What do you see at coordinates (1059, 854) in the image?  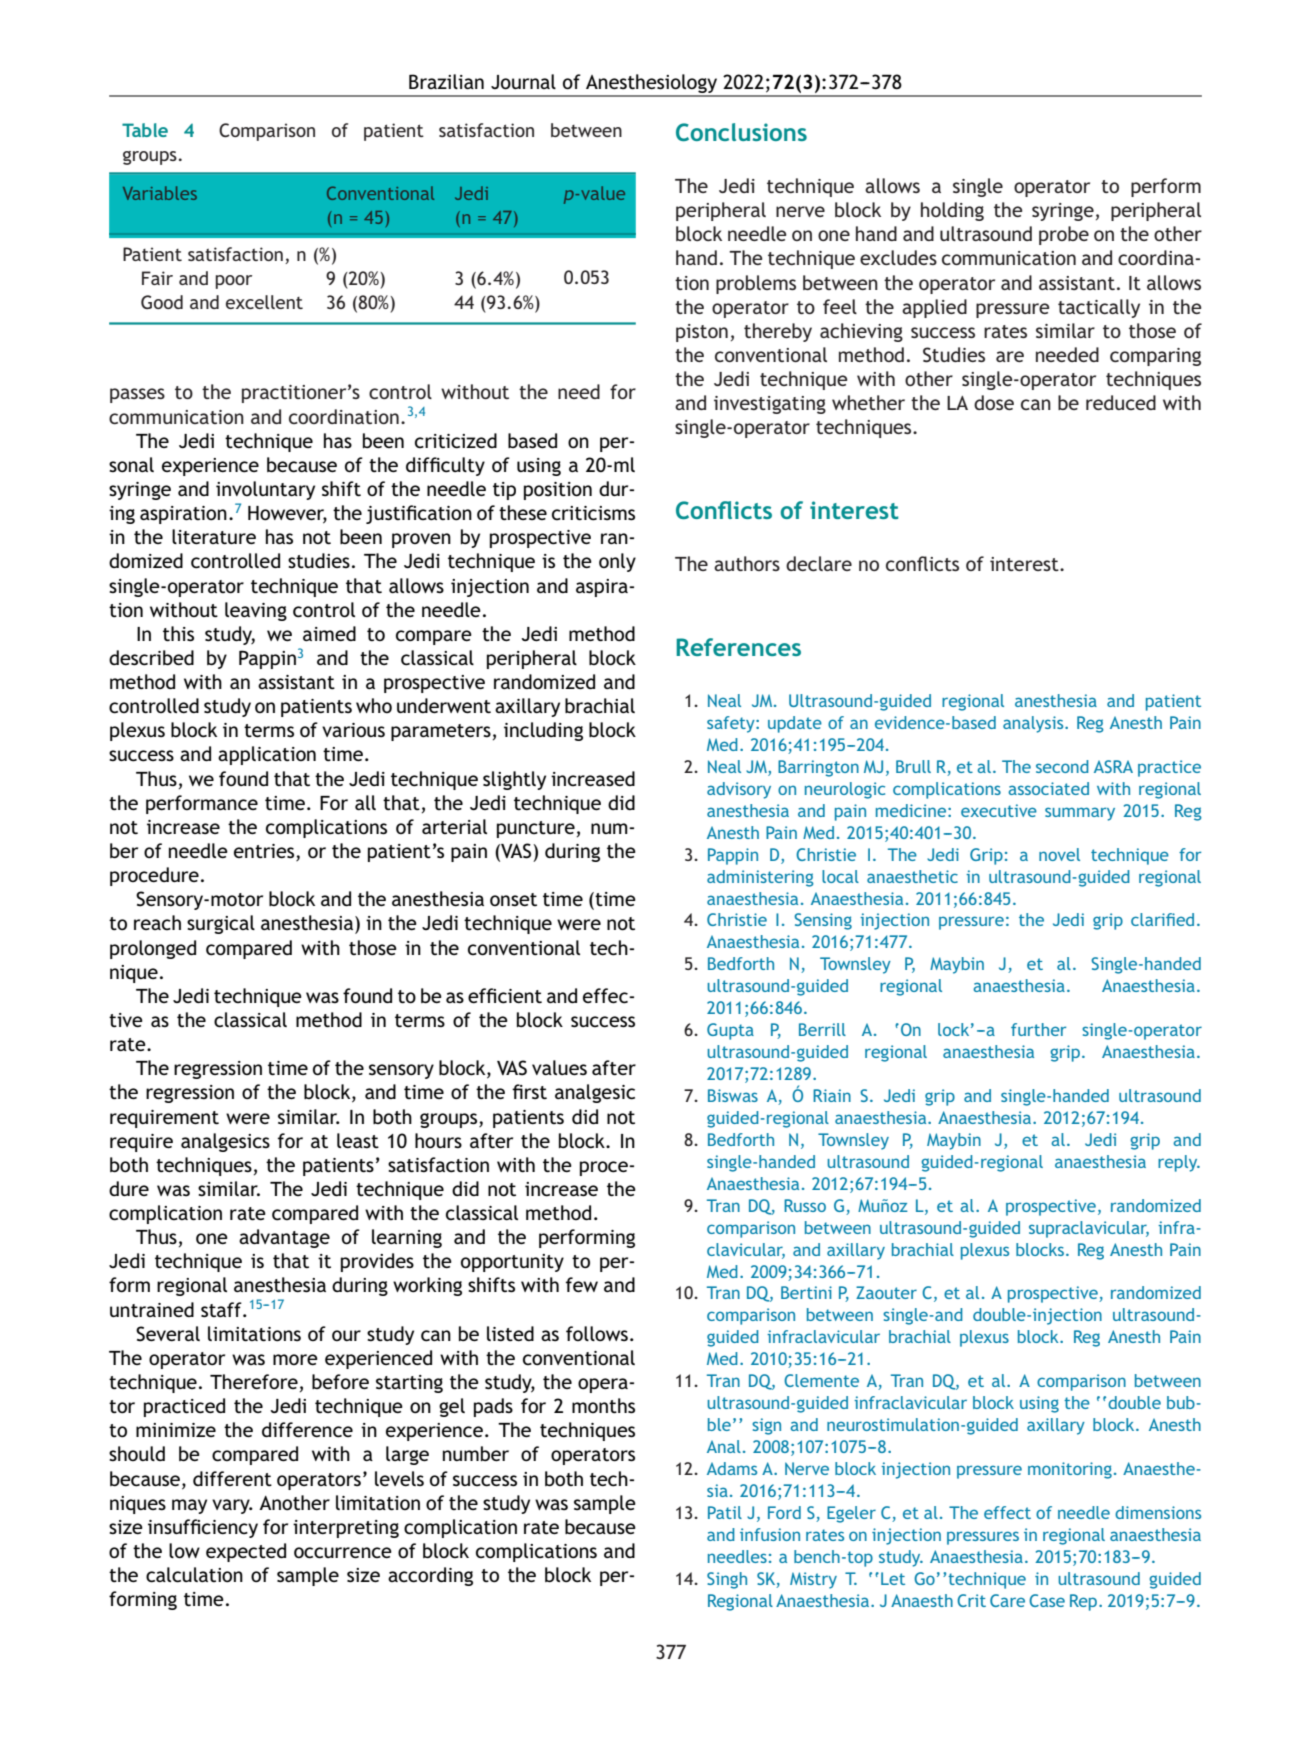 I see `novel` at bounding box center [1059, 854].
